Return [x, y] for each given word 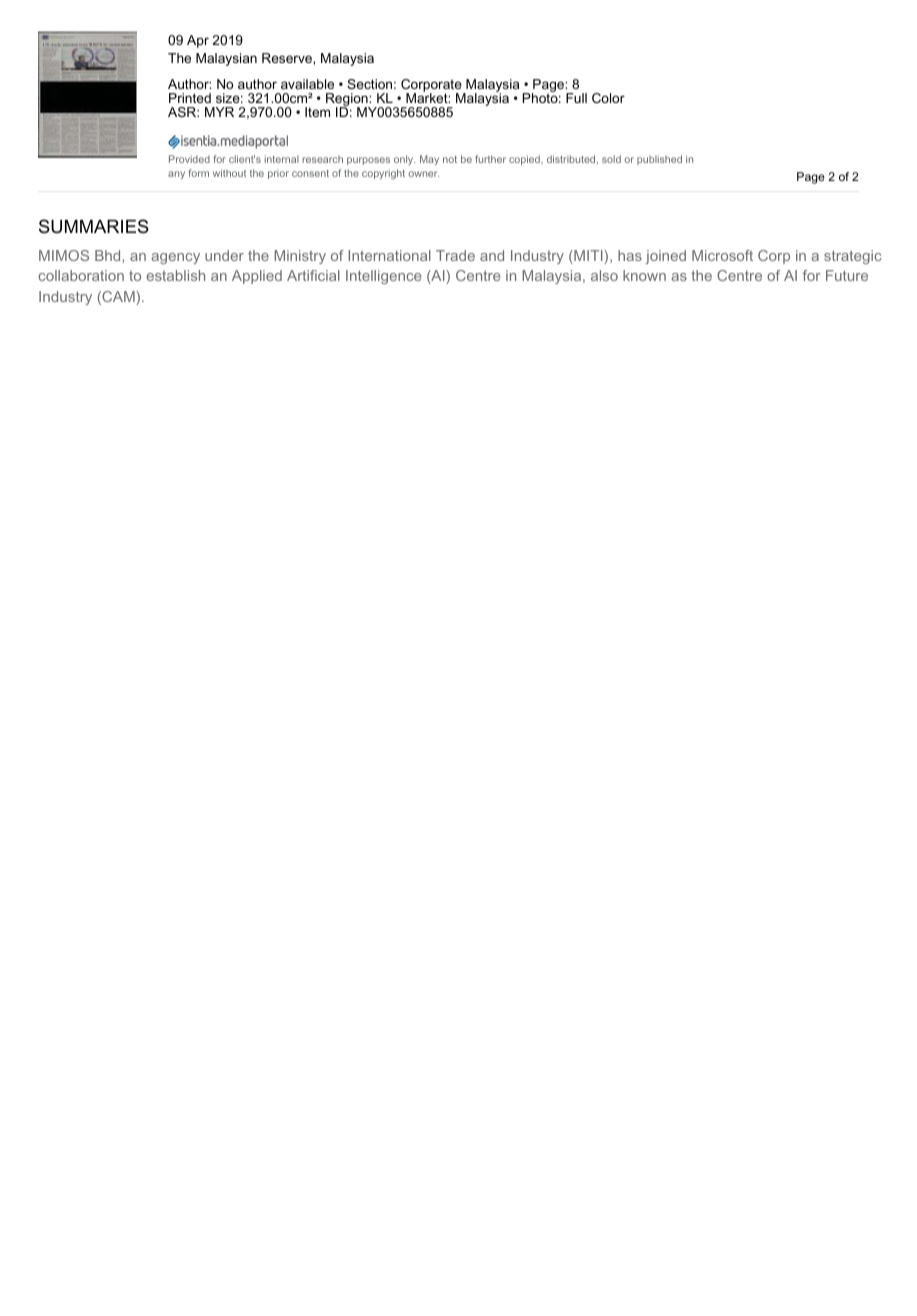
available [307, 84]
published [659, 160]
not [450, 159]
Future [847, 275]
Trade [455, 255]
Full [576, 98]
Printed [190, 98]
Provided [189, 159]
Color [608, 98]
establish [176, 275]
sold [611, 159]
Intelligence [383, 277]
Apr [198, 41]
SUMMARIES [94, 226]
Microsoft [722, 255]
